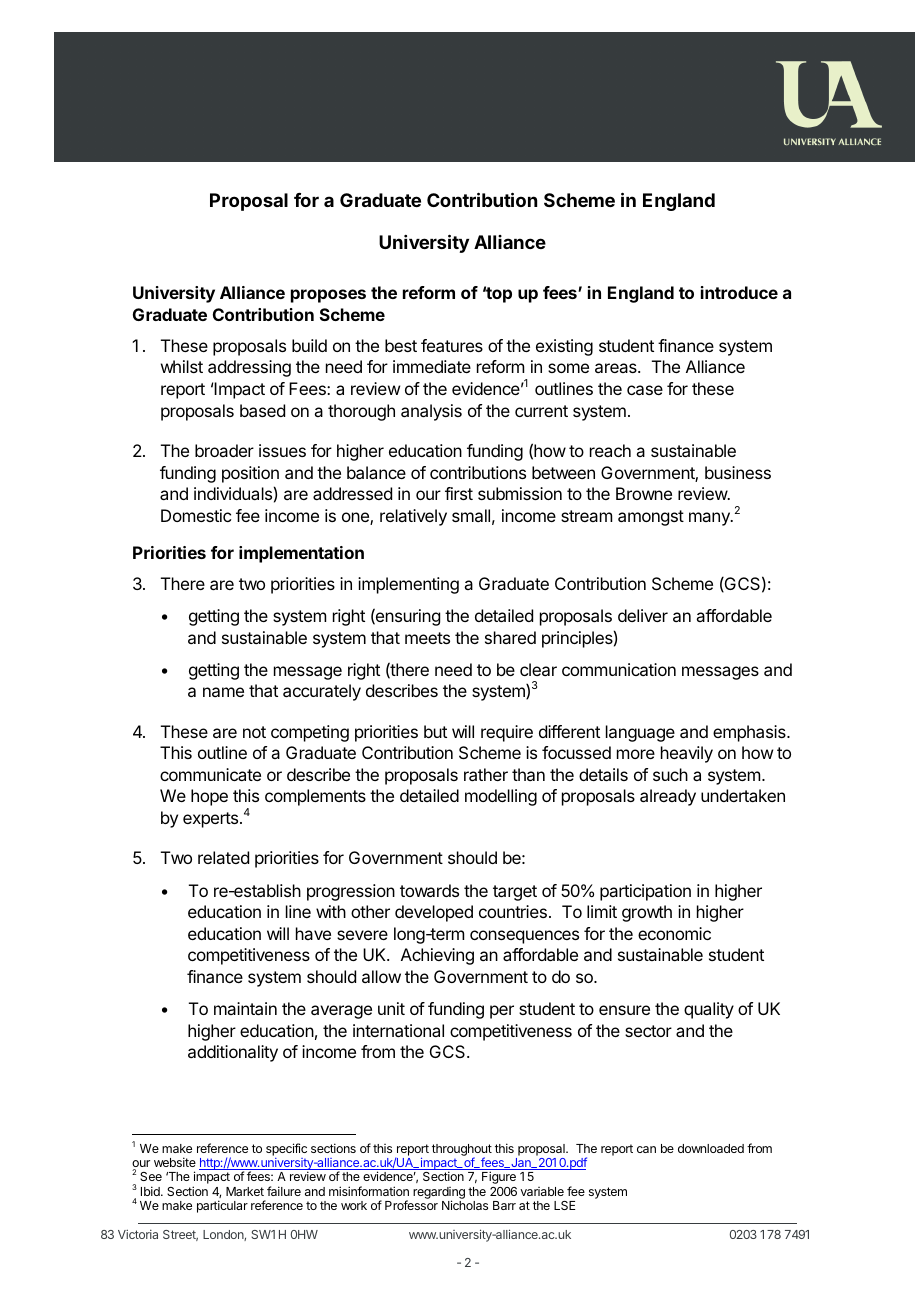  Describe the element at coordinates (452, 345) in the screenshot. I see `features` at that location.
